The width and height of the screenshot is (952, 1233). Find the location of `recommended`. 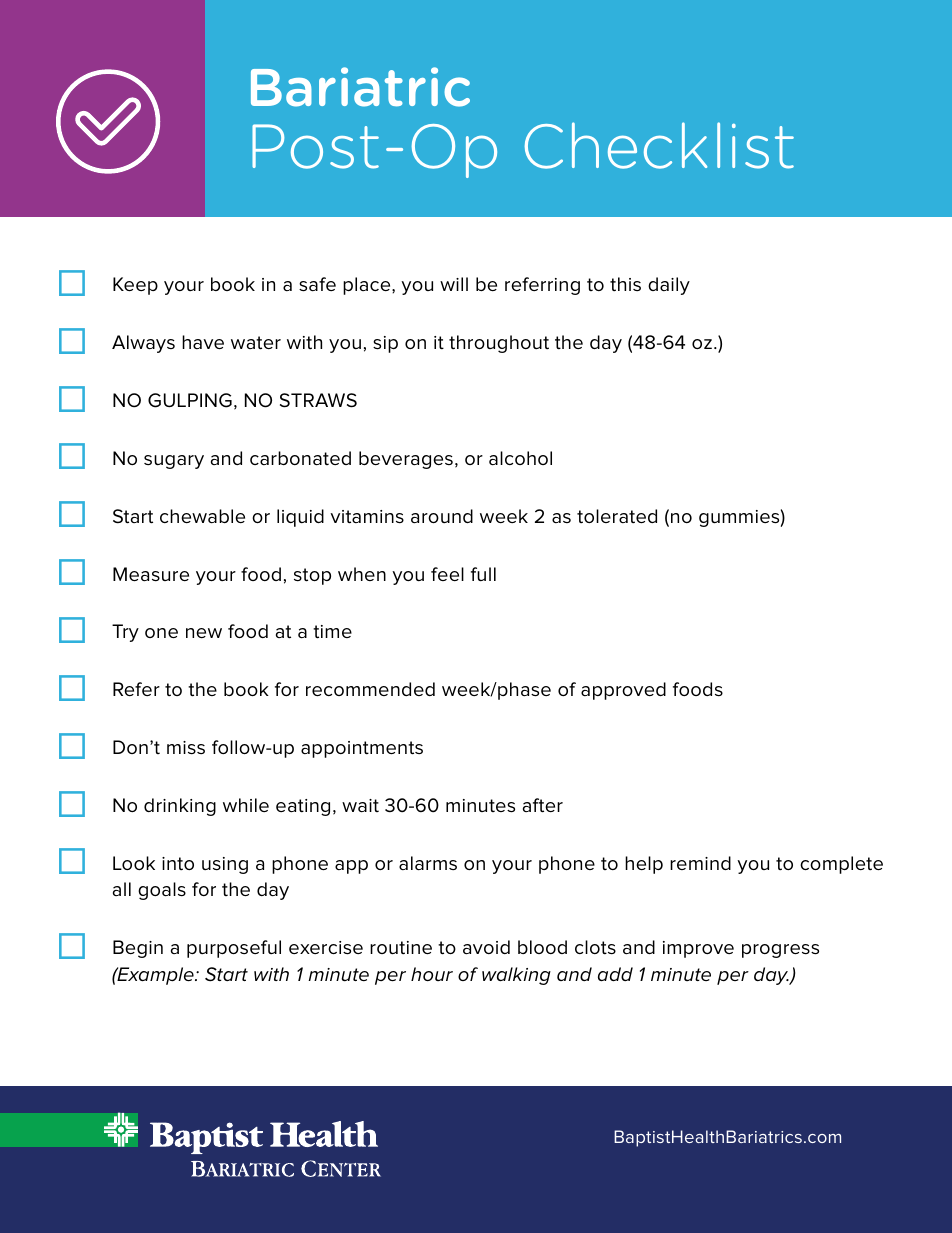

recommended is located at coordinates (370, 689).
